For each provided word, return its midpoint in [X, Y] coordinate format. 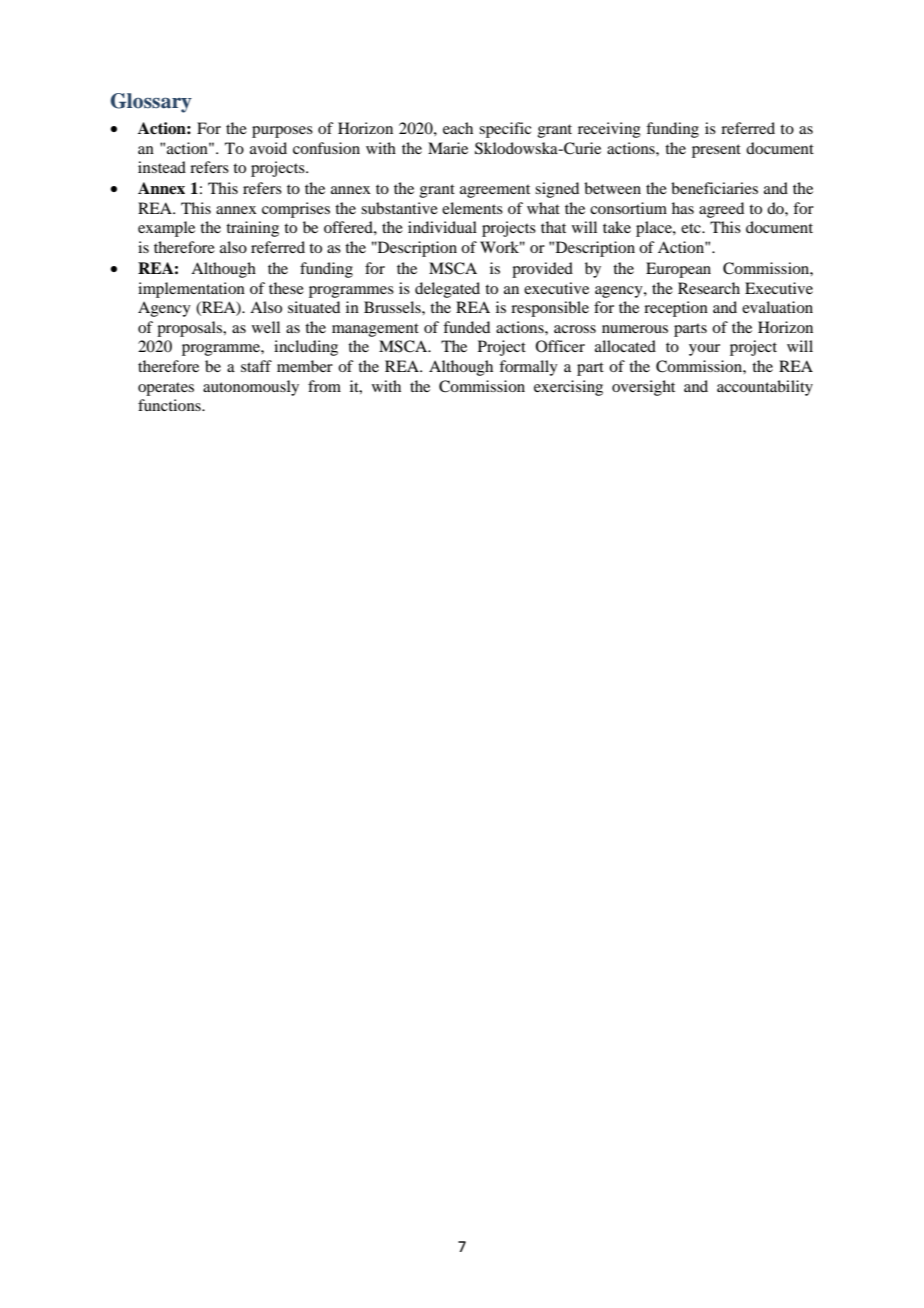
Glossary [151, 103]
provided [542, 270]
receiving [609, 130]
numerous [635, 329]
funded [466, 327]
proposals [191, 329]
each [458, 128]
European [678, 270]
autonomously [251, 388]
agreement [495, 191]
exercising [568, 388]
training [252, 229]
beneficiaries [714, 188]
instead [162, 167]
